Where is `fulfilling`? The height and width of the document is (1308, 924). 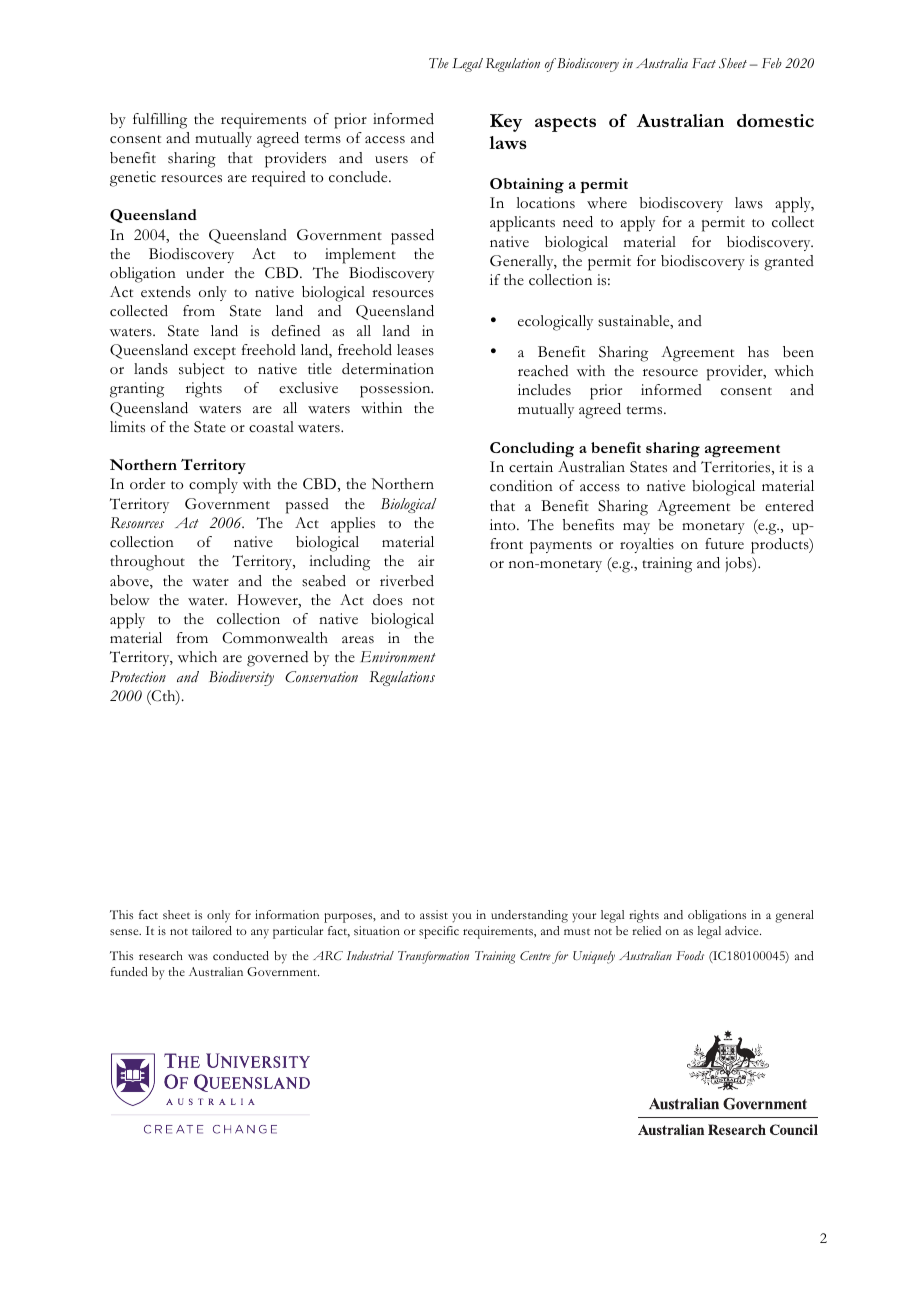 fulfilling is located at coordinates (160, 121).
